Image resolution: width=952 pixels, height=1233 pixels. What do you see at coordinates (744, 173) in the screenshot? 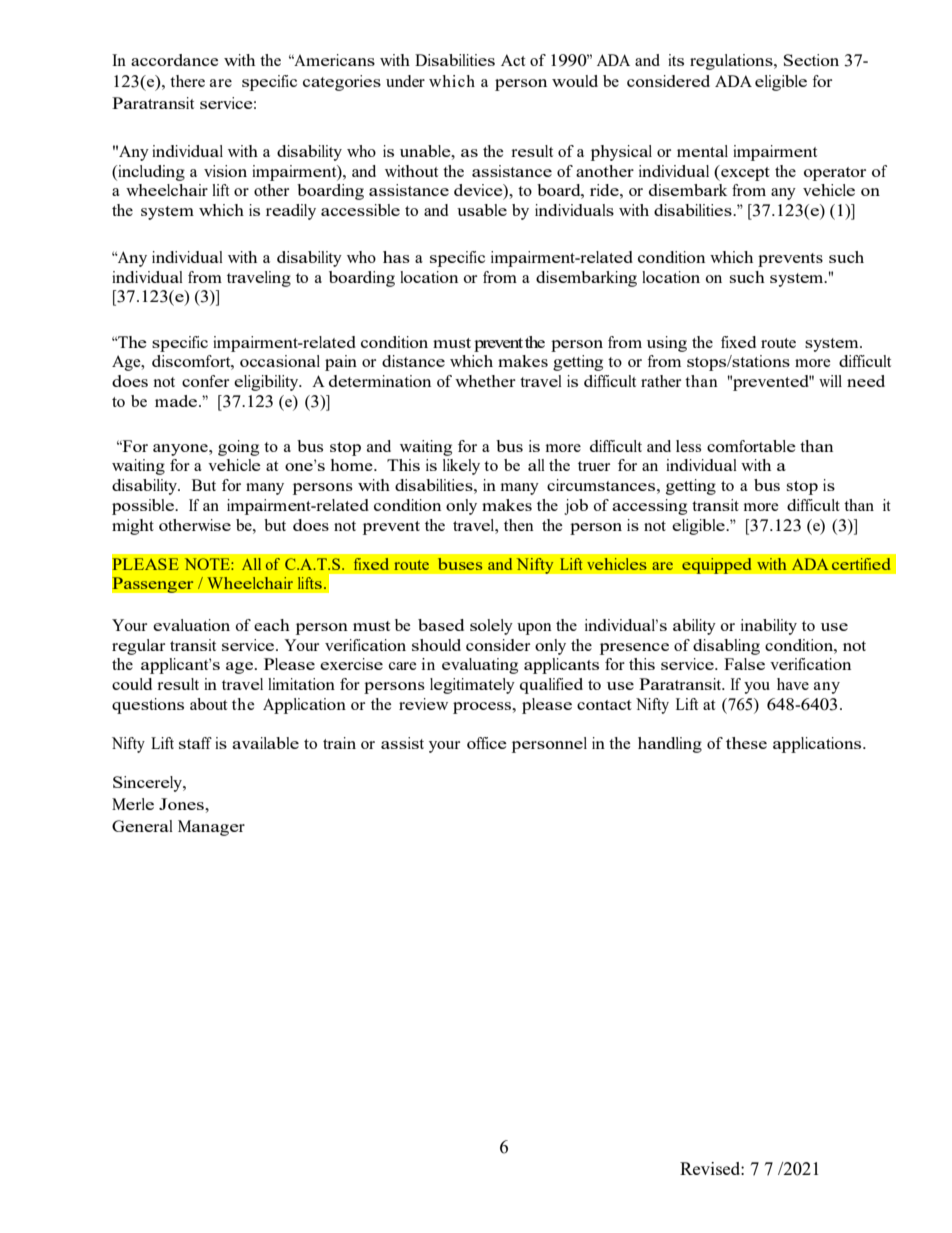
I see `except` at bounding box center [744, 173].
